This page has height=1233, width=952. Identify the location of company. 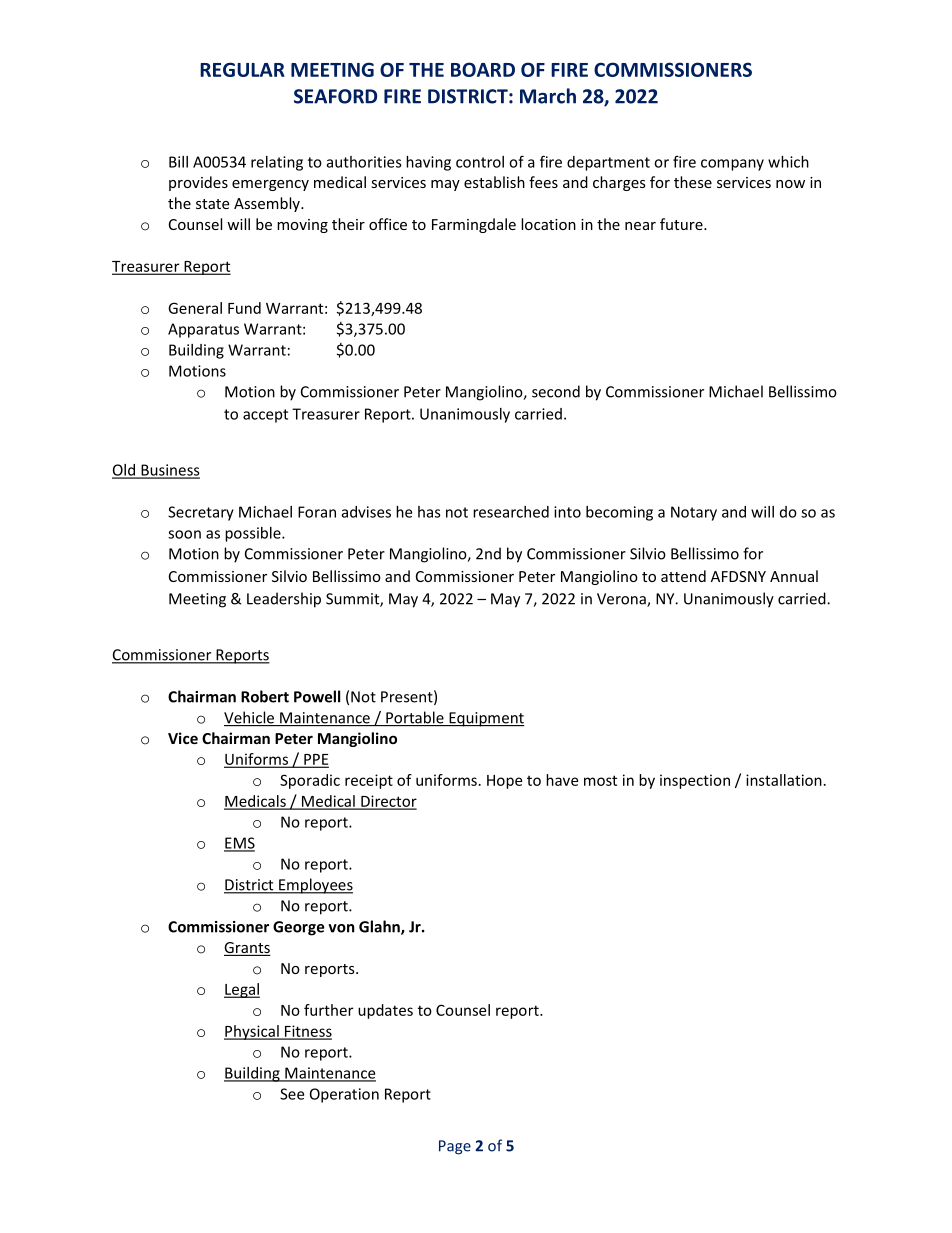
(732, 165).
